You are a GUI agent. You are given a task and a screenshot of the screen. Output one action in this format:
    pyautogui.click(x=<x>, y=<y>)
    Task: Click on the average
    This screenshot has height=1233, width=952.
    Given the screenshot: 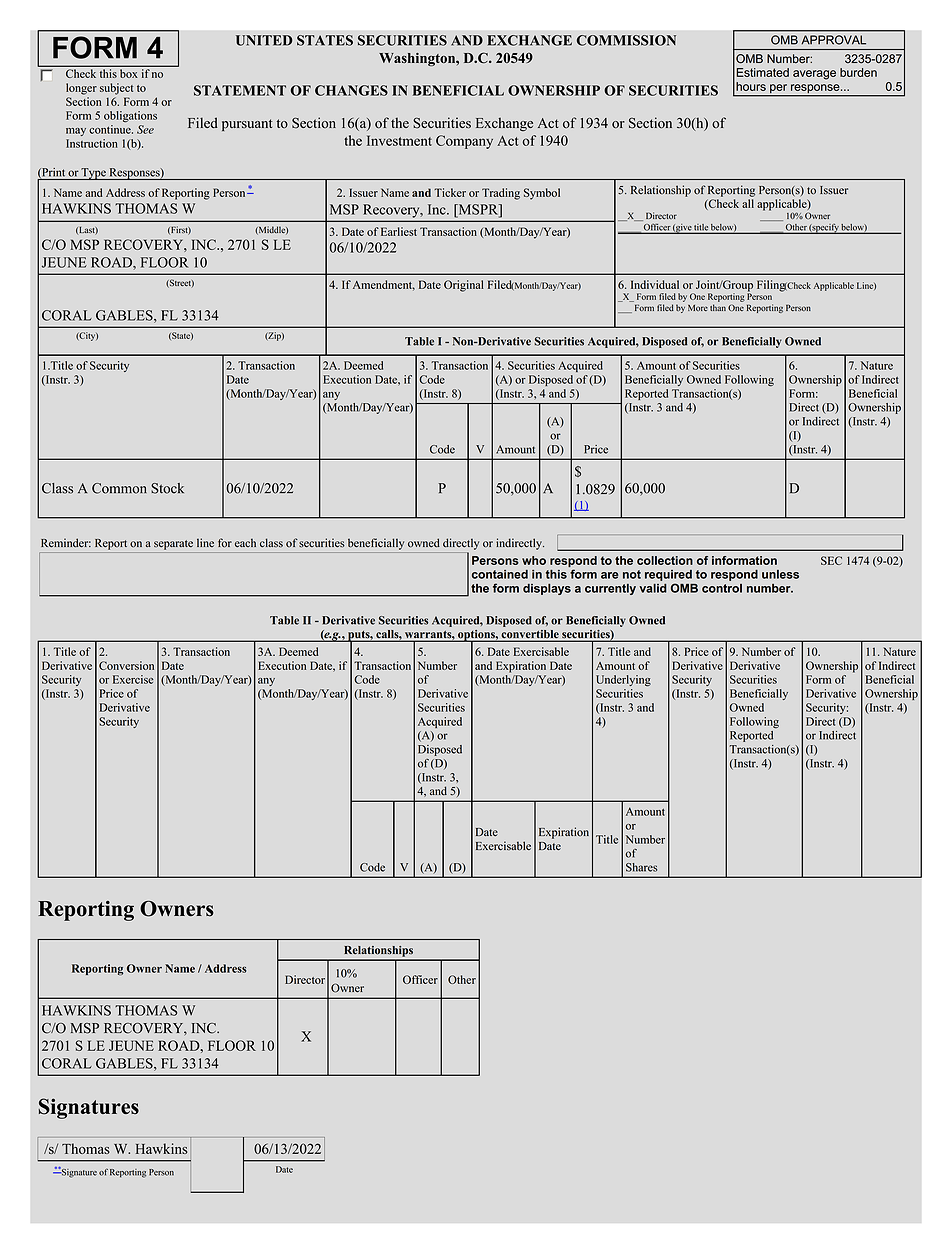 What is the action you would take?
    pyautogui.click(x=814, y=75)
